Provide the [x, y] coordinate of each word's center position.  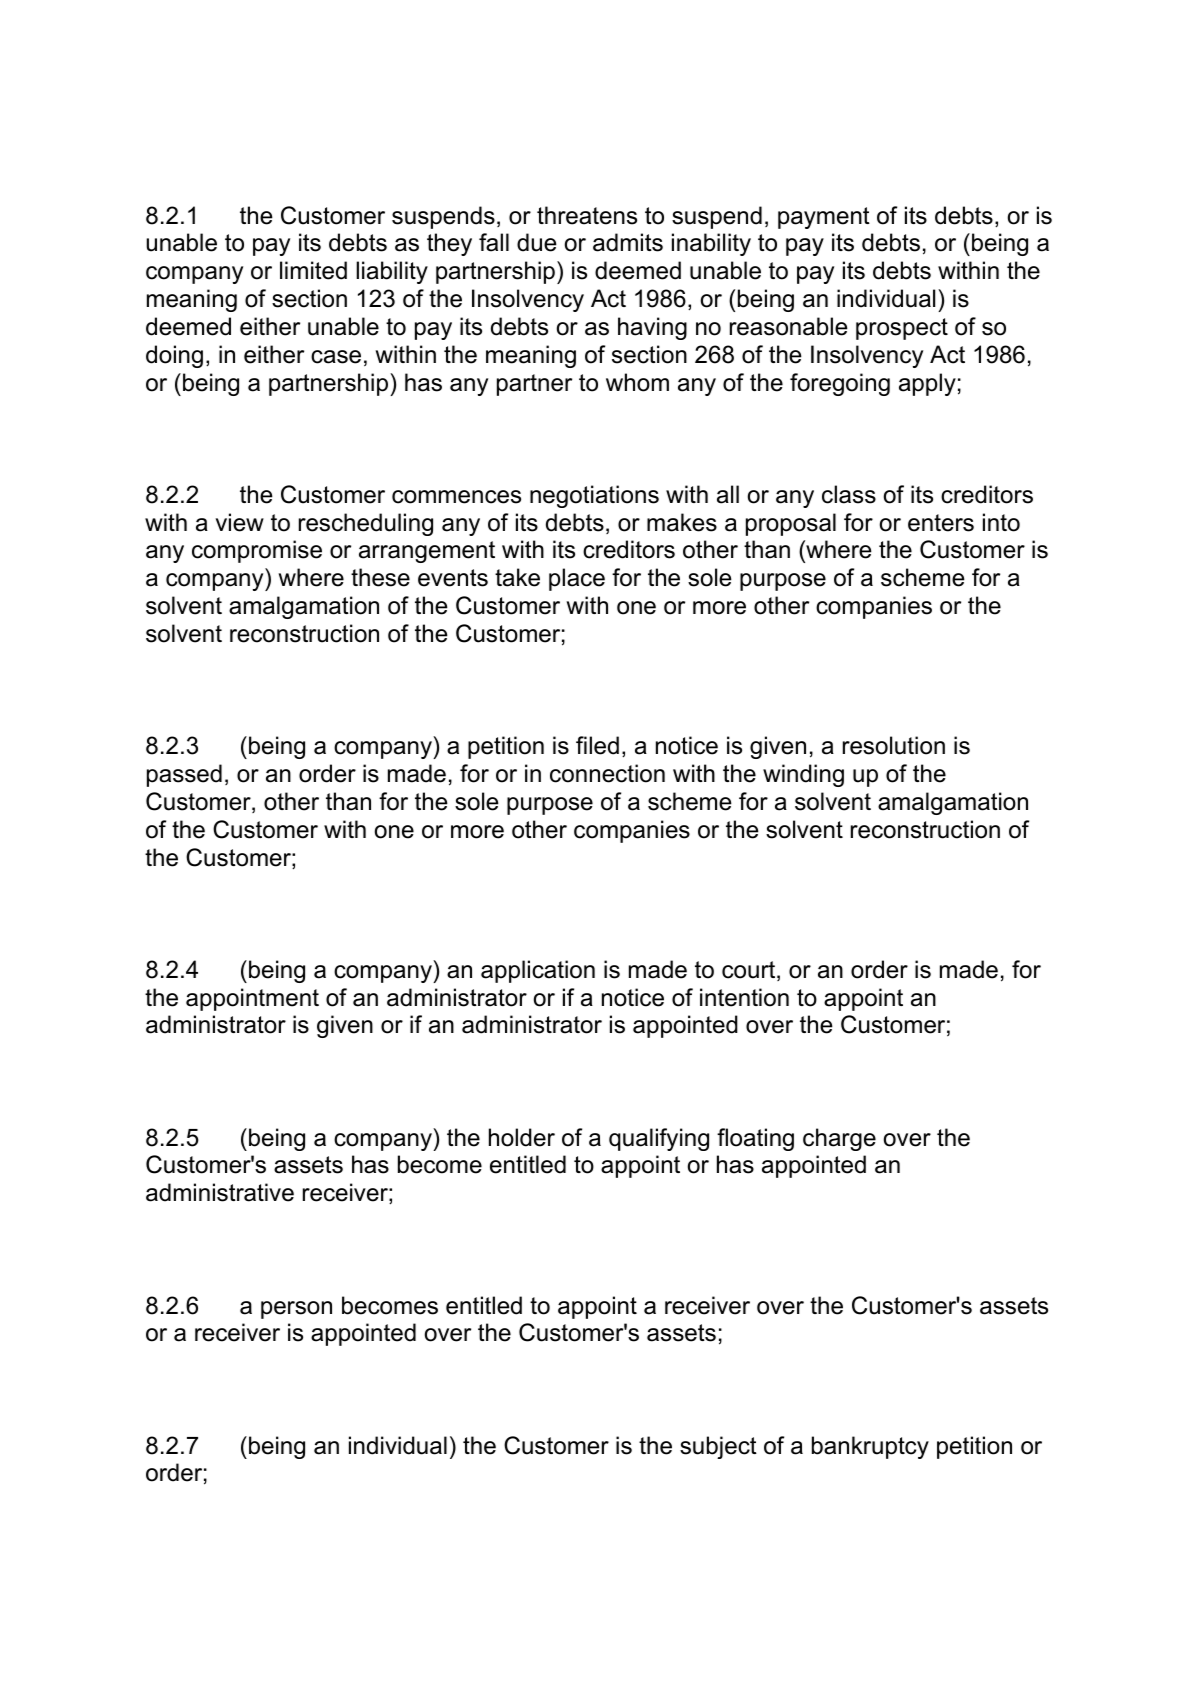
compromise [257, 551]
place [577, 579]
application [538, 971]
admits [628, 242]
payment [824, 218]
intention [744, 997]
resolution [894, 745]
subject [718, 1447]
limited [313, 270]
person [296, 1310]
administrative [220, 1192]
